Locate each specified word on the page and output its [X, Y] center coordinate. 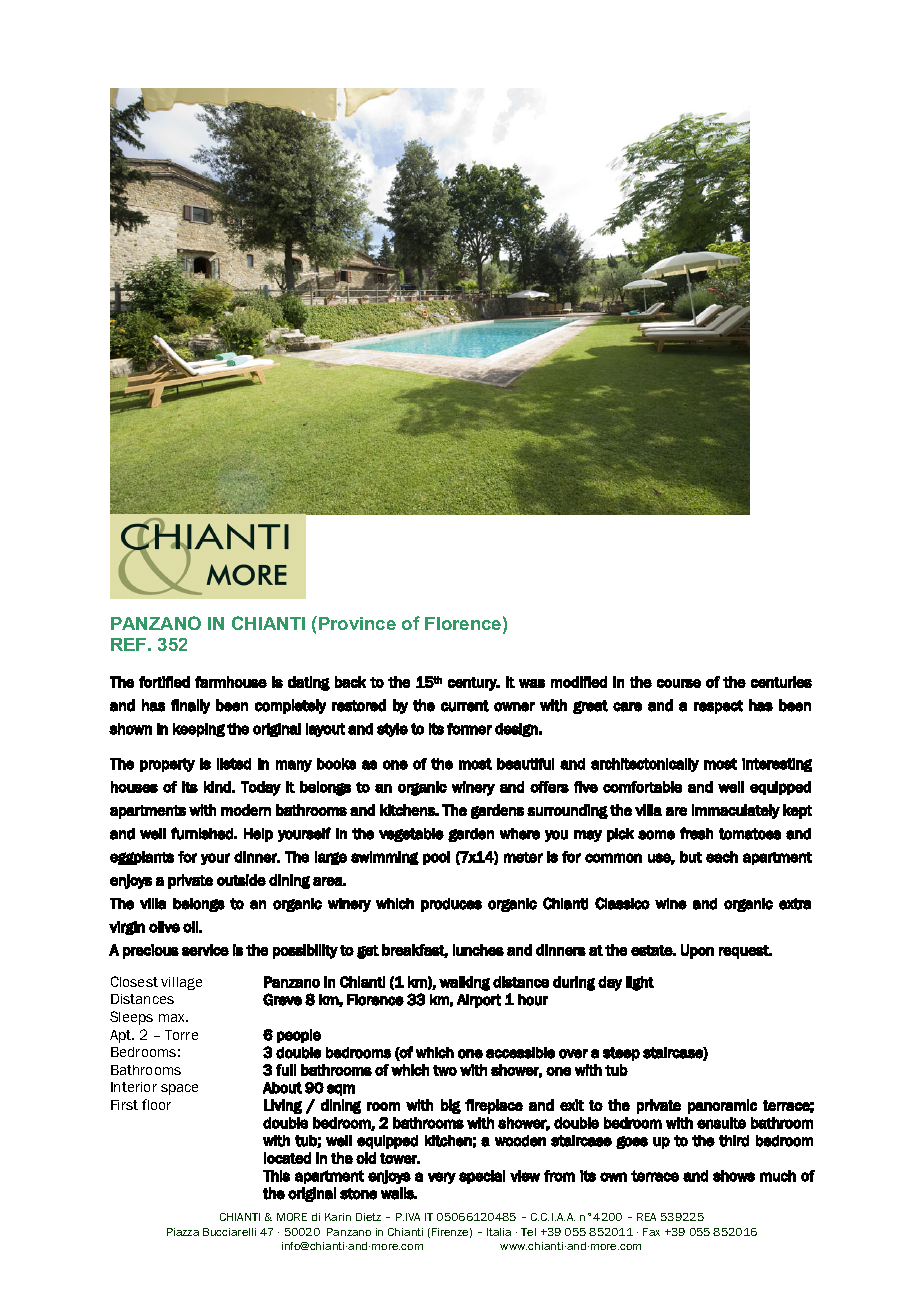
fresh [696, 833]
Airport [479, 1001]
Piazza [183, 1232]
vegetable [411, 835]
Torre [181, 1035]
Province [357, 623]
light [640, 983]
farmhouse [231, 682]
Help [258, 835]
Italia [499, 1232]
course [679, 683]
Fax [651, 1232]
